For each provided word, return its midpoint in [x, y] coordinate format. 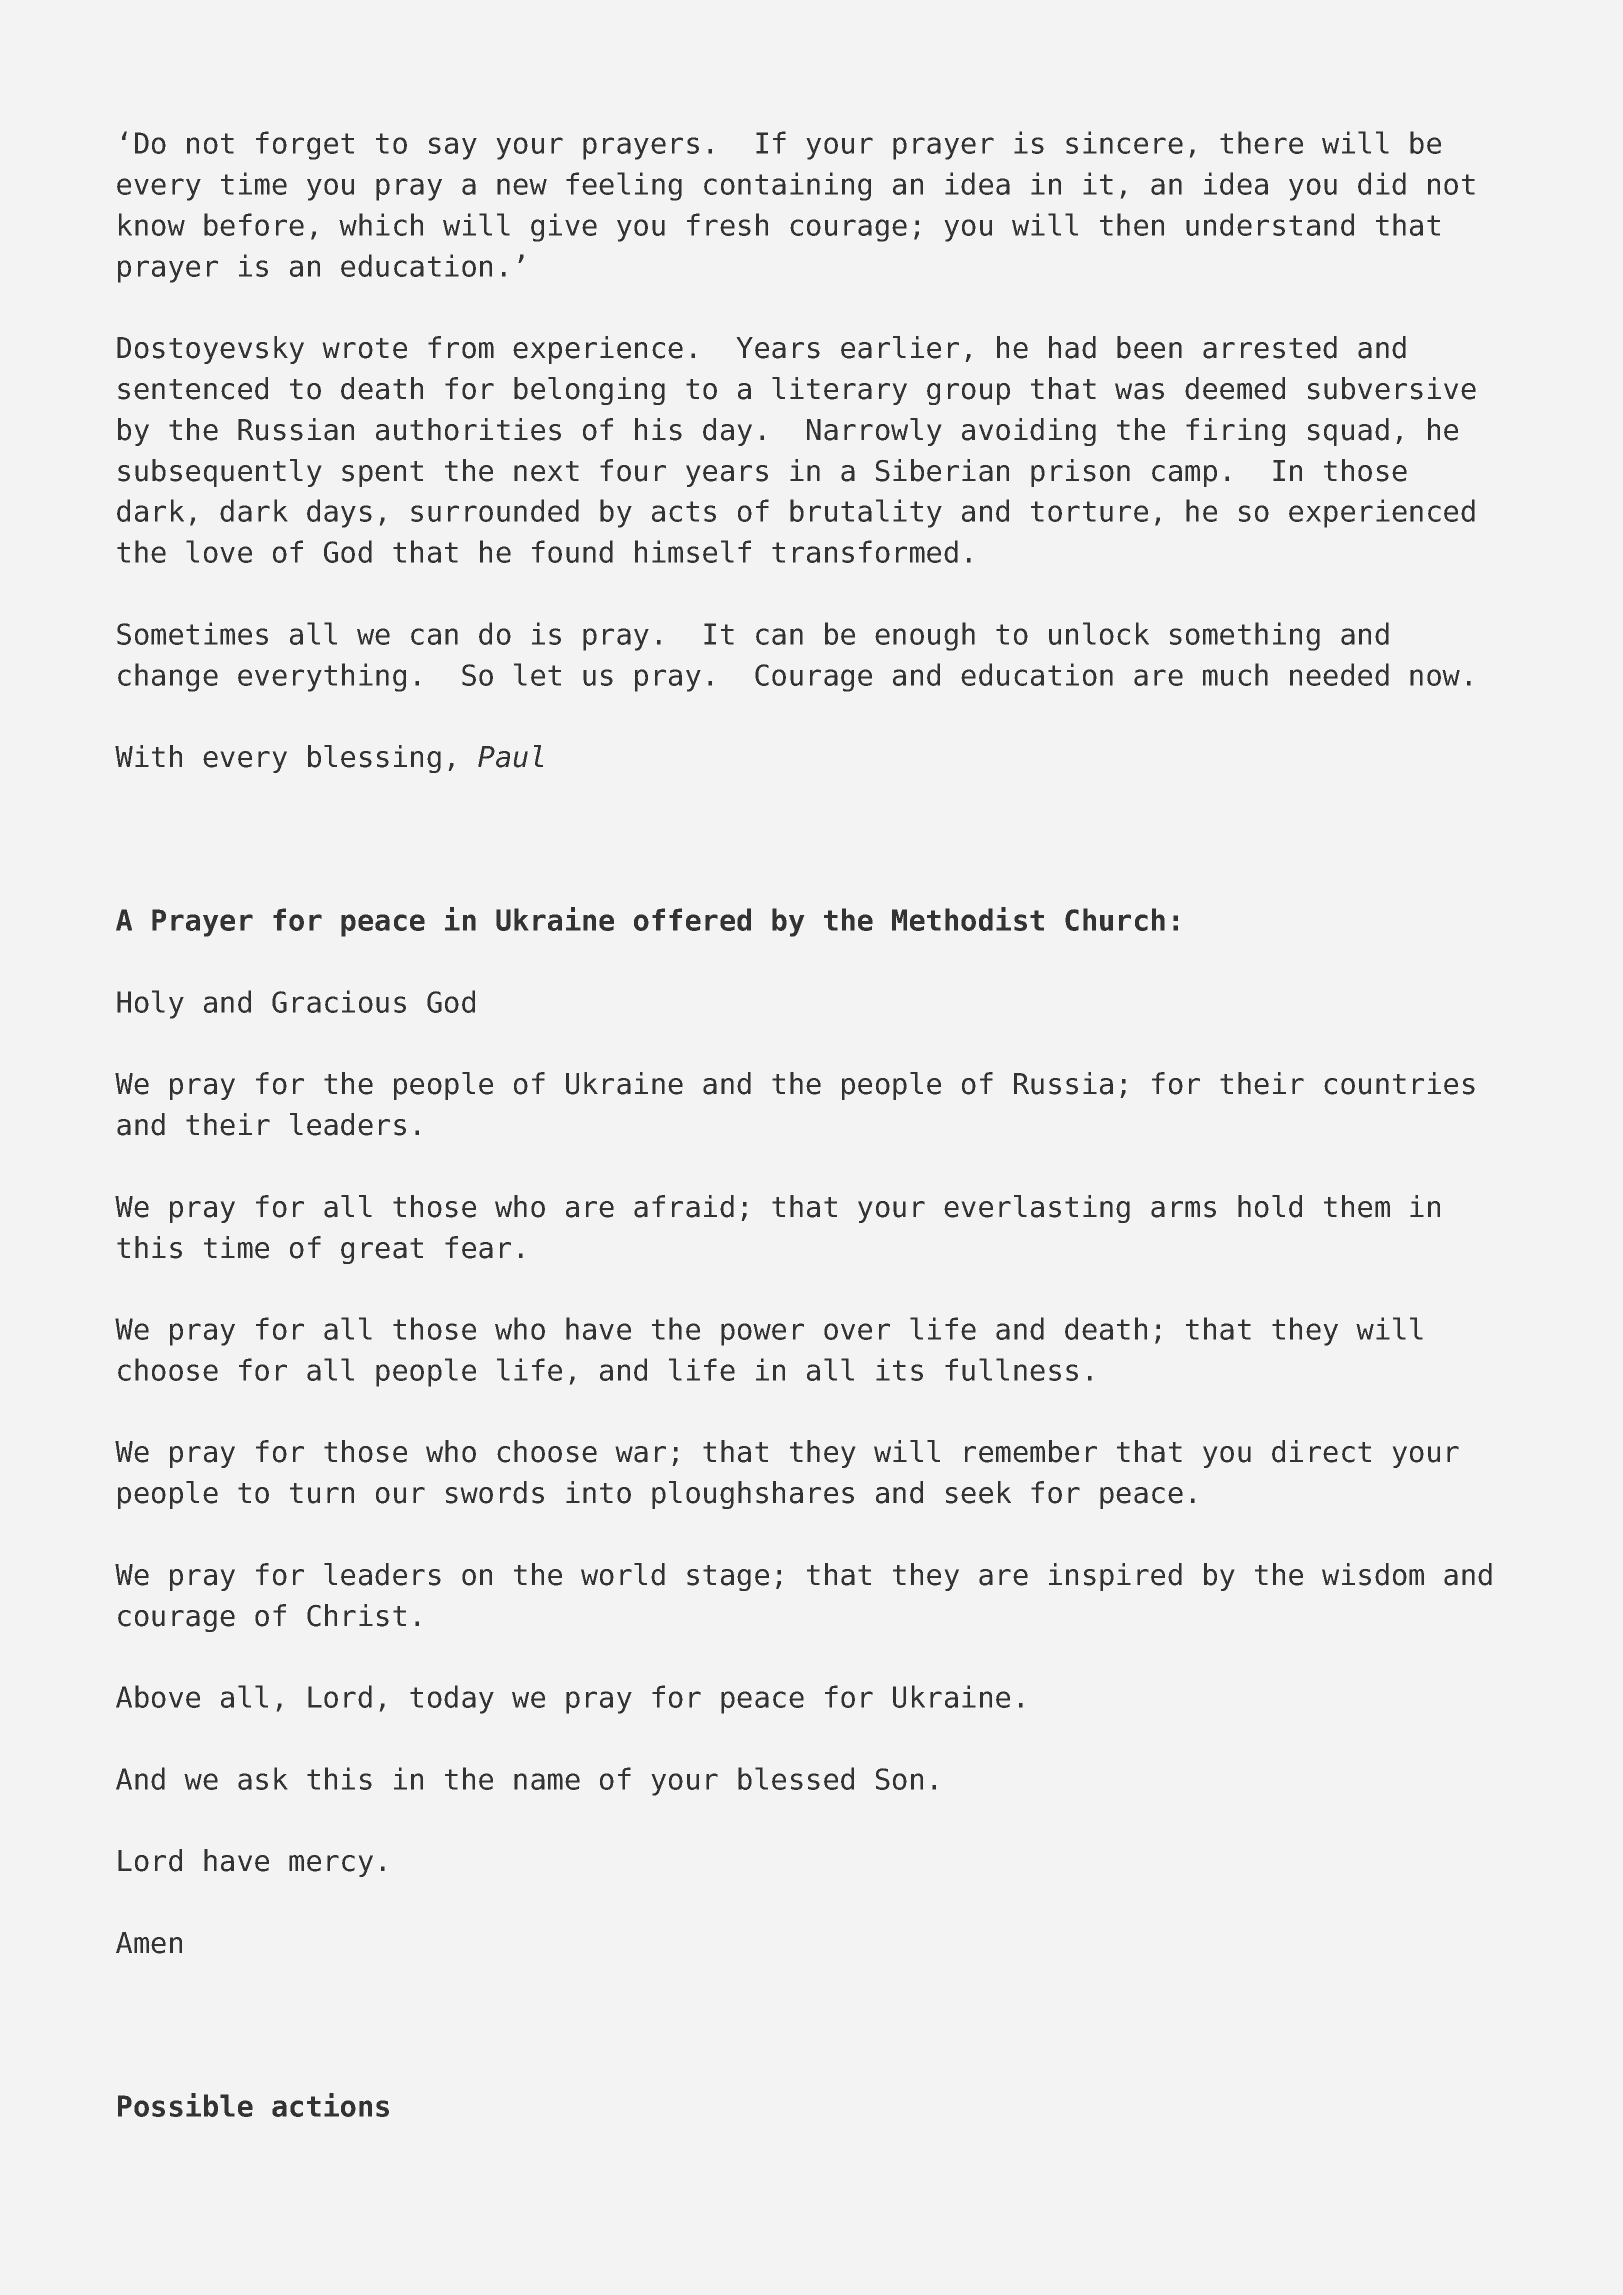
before [254, 224]
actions [330, 2105]
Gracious [339, 1001]
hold [1270, 1206]
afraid [684, 1206]
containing [787, 186]
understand [1270, 224]
